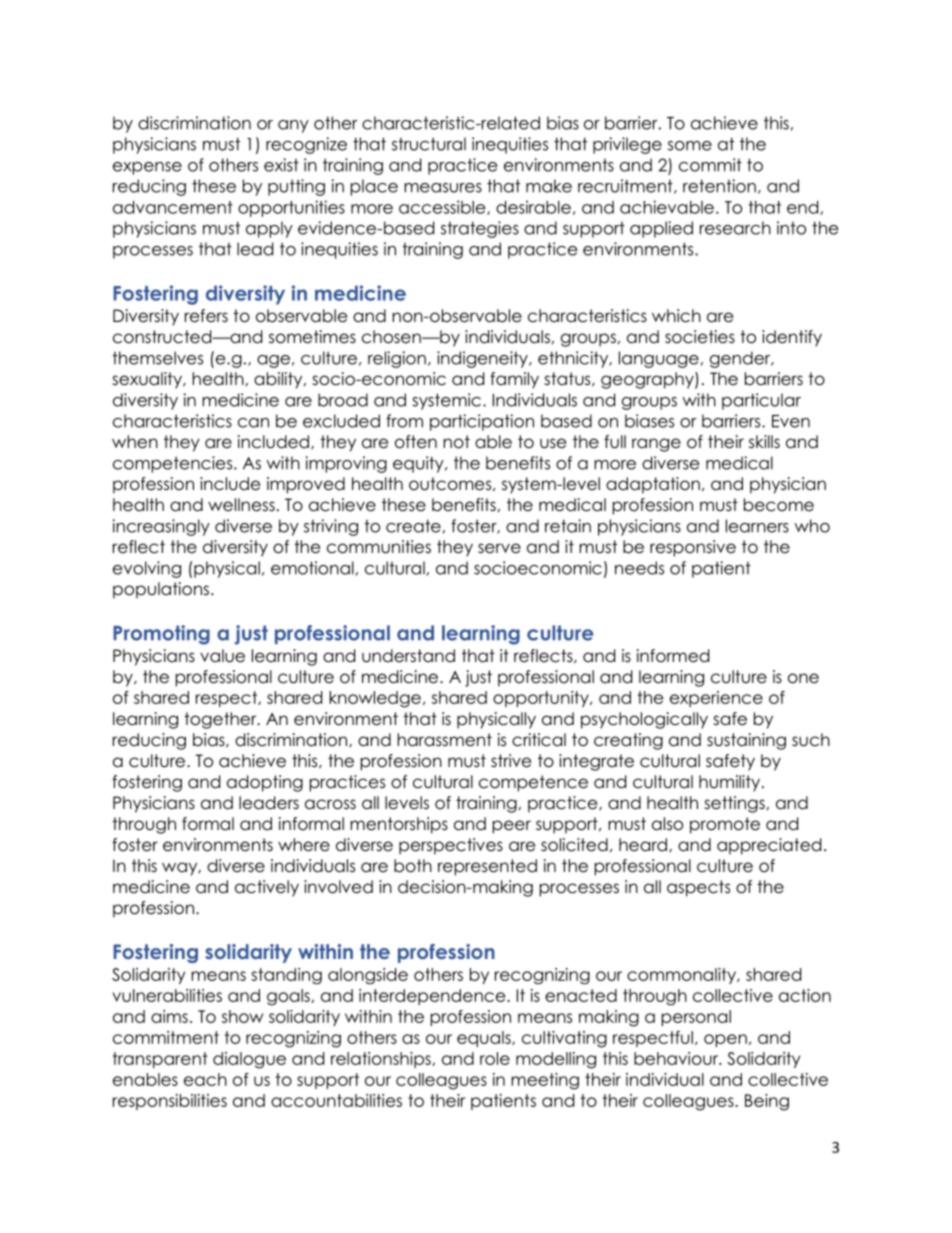 The image size is (952, 1233). What do you see at coordinates (725, 825) in the image?
I see `promote` at bounding box center [725, 825].
